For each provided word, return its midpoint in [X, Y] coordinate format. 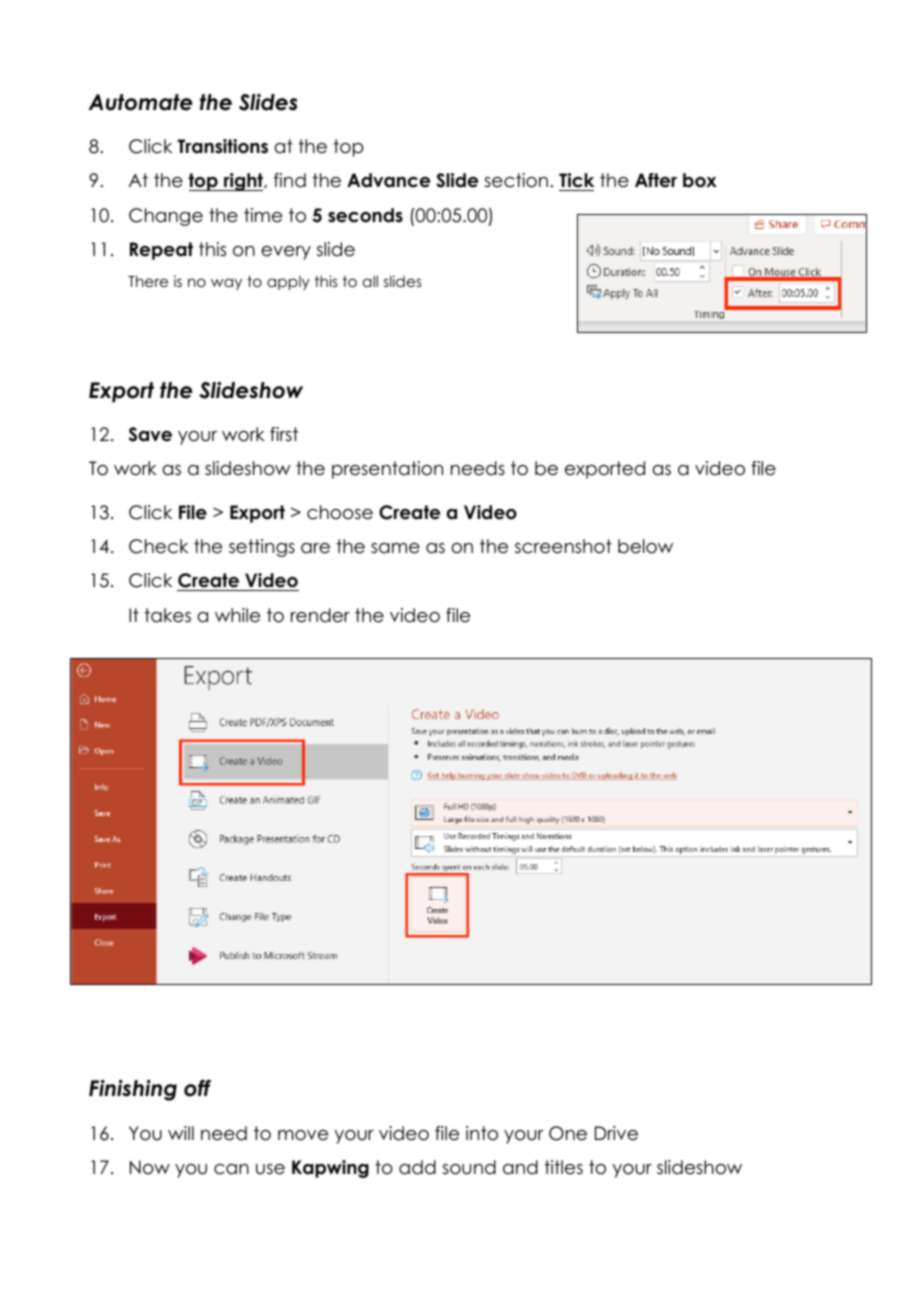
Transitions [222, 146]
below [645, 546]
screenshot [563, 546]
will [181, 1133]
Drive [616, 1133]
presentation [387, 470]
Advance [388, 180]
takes [168, 615]
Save [150, 434]
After [656, 180]
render [320, 615]
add [417, 1167]
